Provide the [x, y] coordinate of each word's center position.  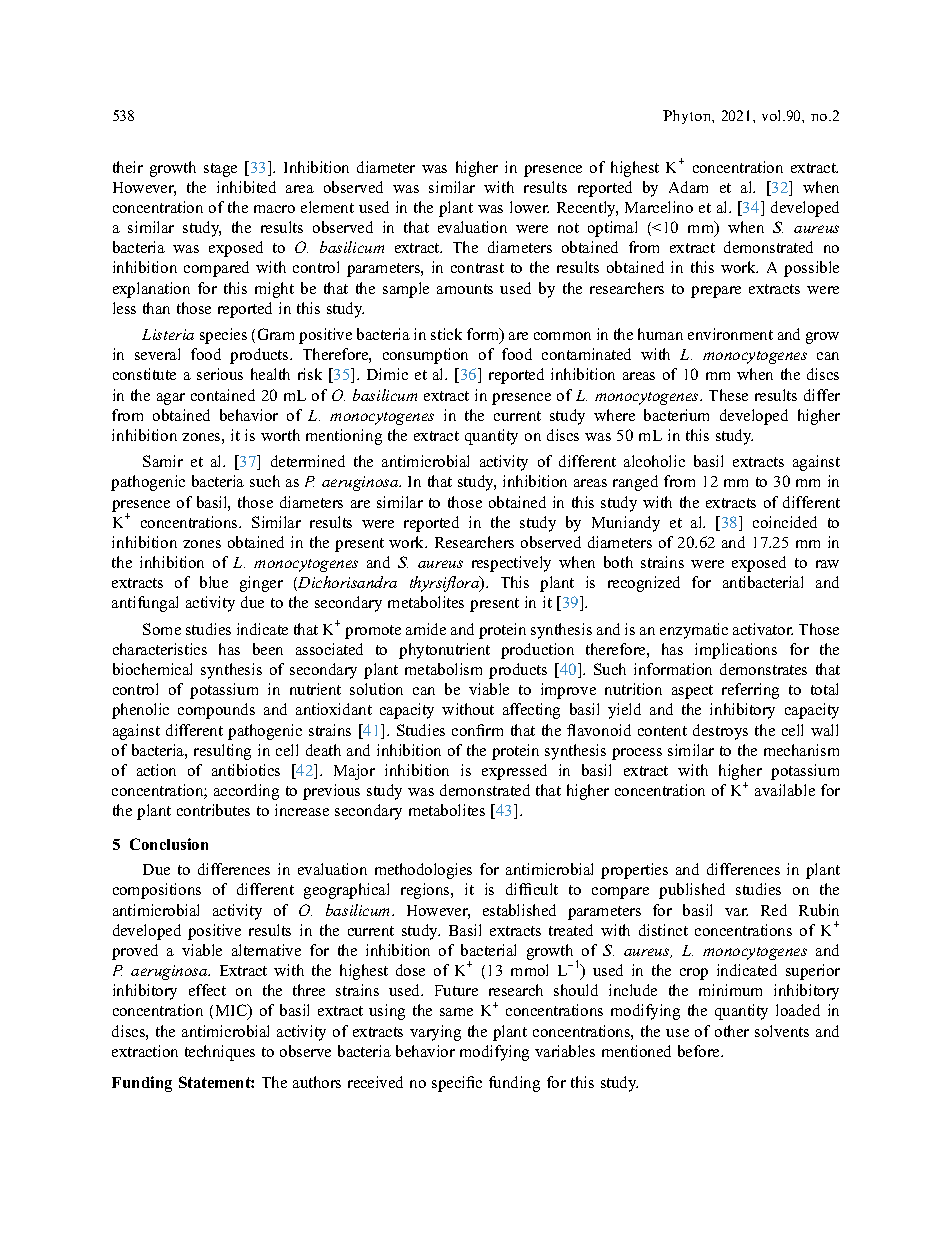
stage [220, 170]
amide [426, 629]
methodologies [423, 871]
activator [763, 629]
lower [529, 207]
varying [435, 1033]
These [728, 395]
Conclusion [169, 844]
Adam [688, 187]
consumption [425, 356]
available [785, 790]
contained [223, 395]
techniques [220, 1053]
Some [162, 629]
